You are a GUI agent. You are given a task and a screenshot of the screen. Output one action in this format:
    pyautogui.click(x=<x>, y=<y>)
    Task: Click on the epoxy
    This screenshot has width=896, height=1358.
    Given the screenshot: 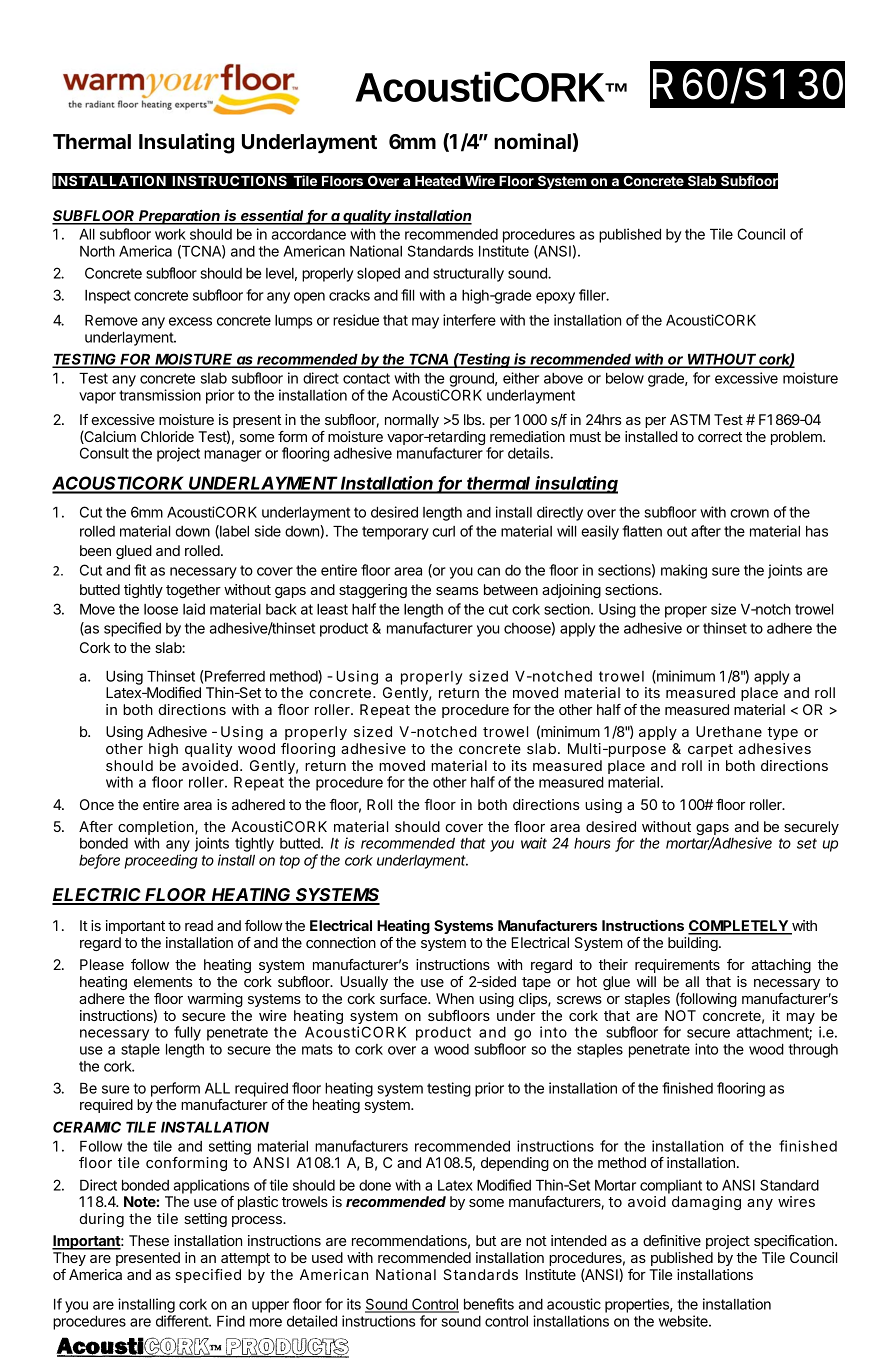 What is the action you would take?
    pyautogui.click(x=555, y=298)
